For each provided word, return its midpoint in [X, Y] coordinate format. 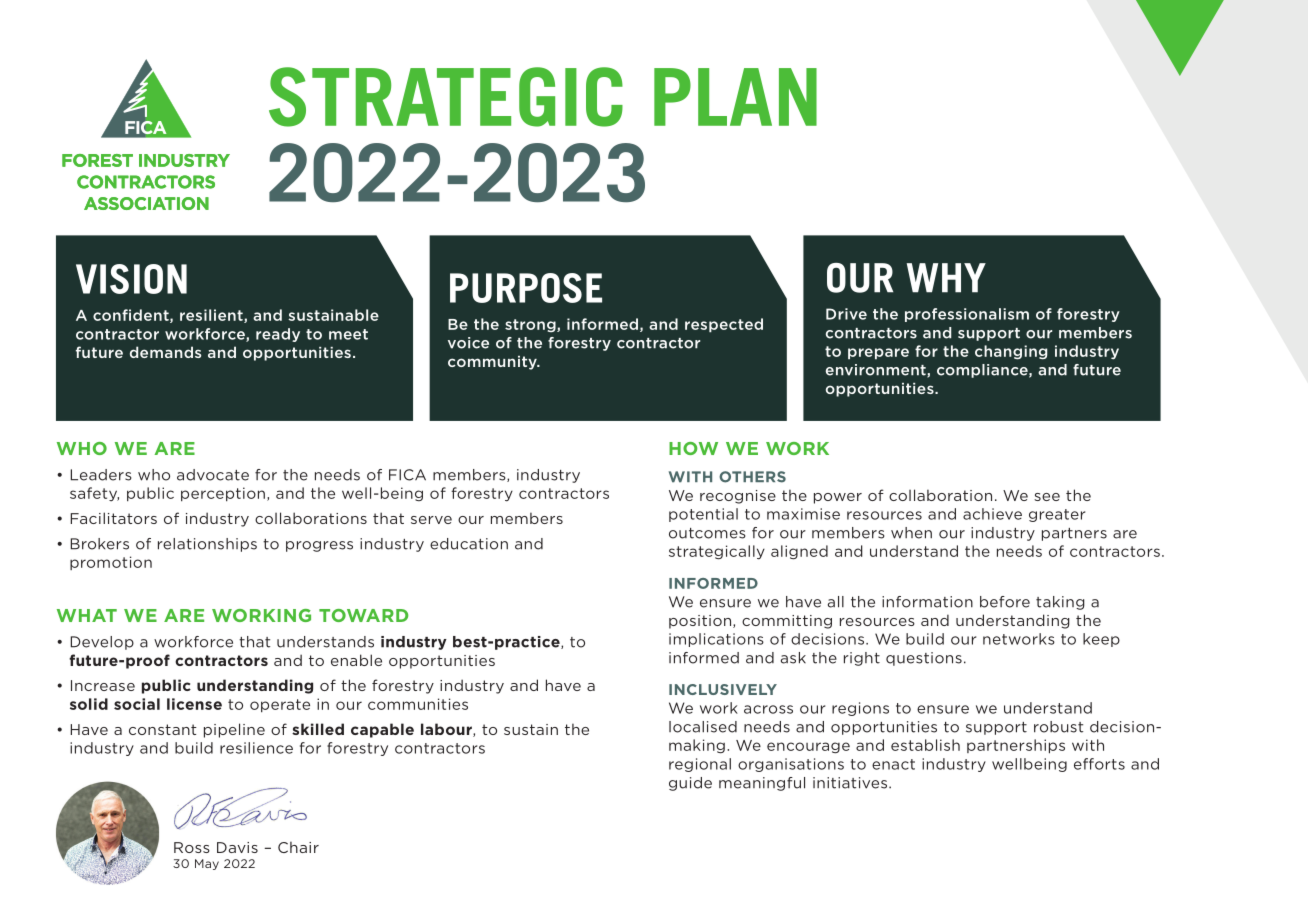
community [493, 363]
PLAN [735, 97]
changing [1011, 352]
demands [165, 352]
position [701, 622]
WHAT [87, 615]
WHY [946, 278]
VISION [131, 279]
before [1005, 602]
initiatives [851, 783]
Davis [237, 847]
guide [690, 784]
